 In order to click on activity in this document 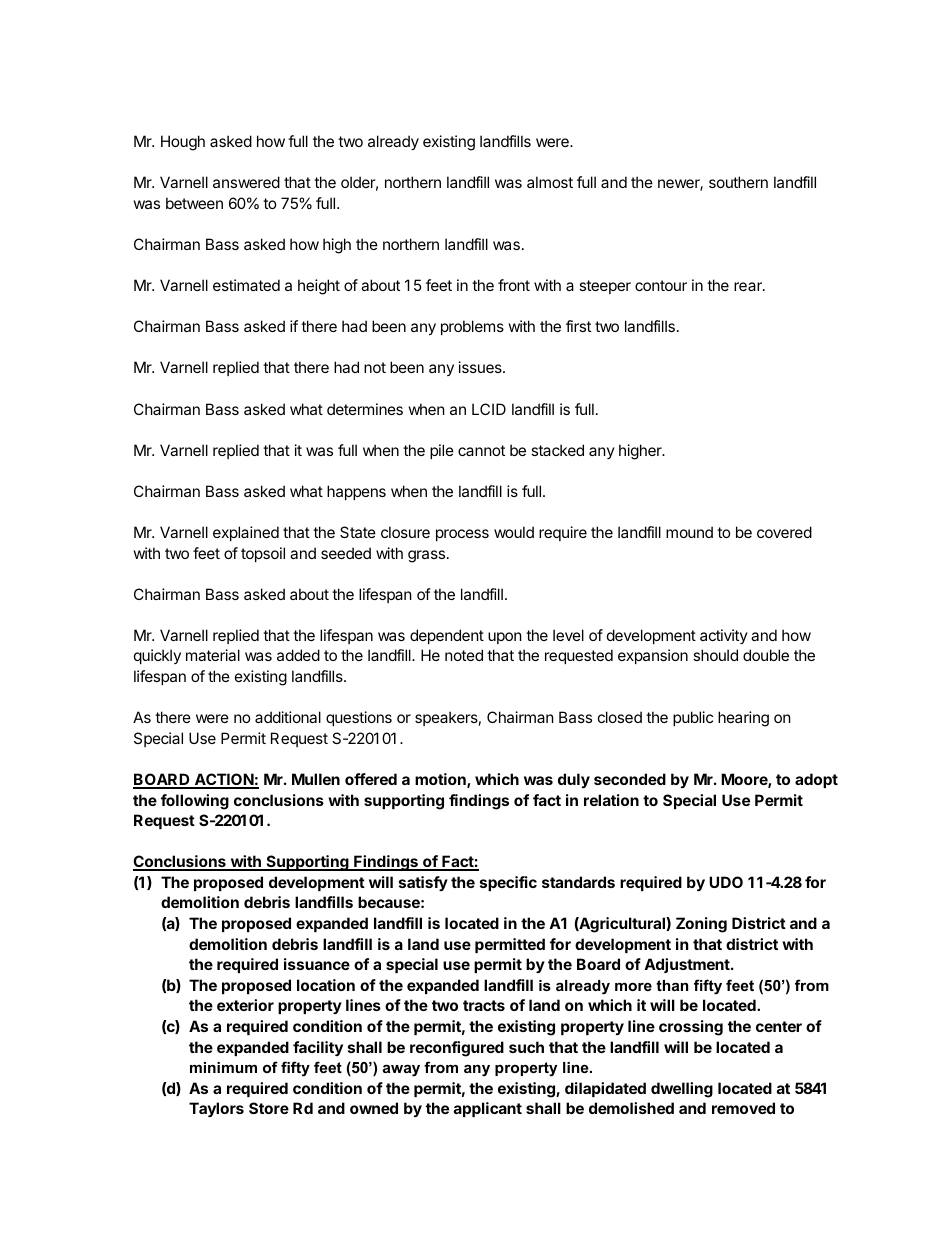, I will do `click(724, 636)`.
